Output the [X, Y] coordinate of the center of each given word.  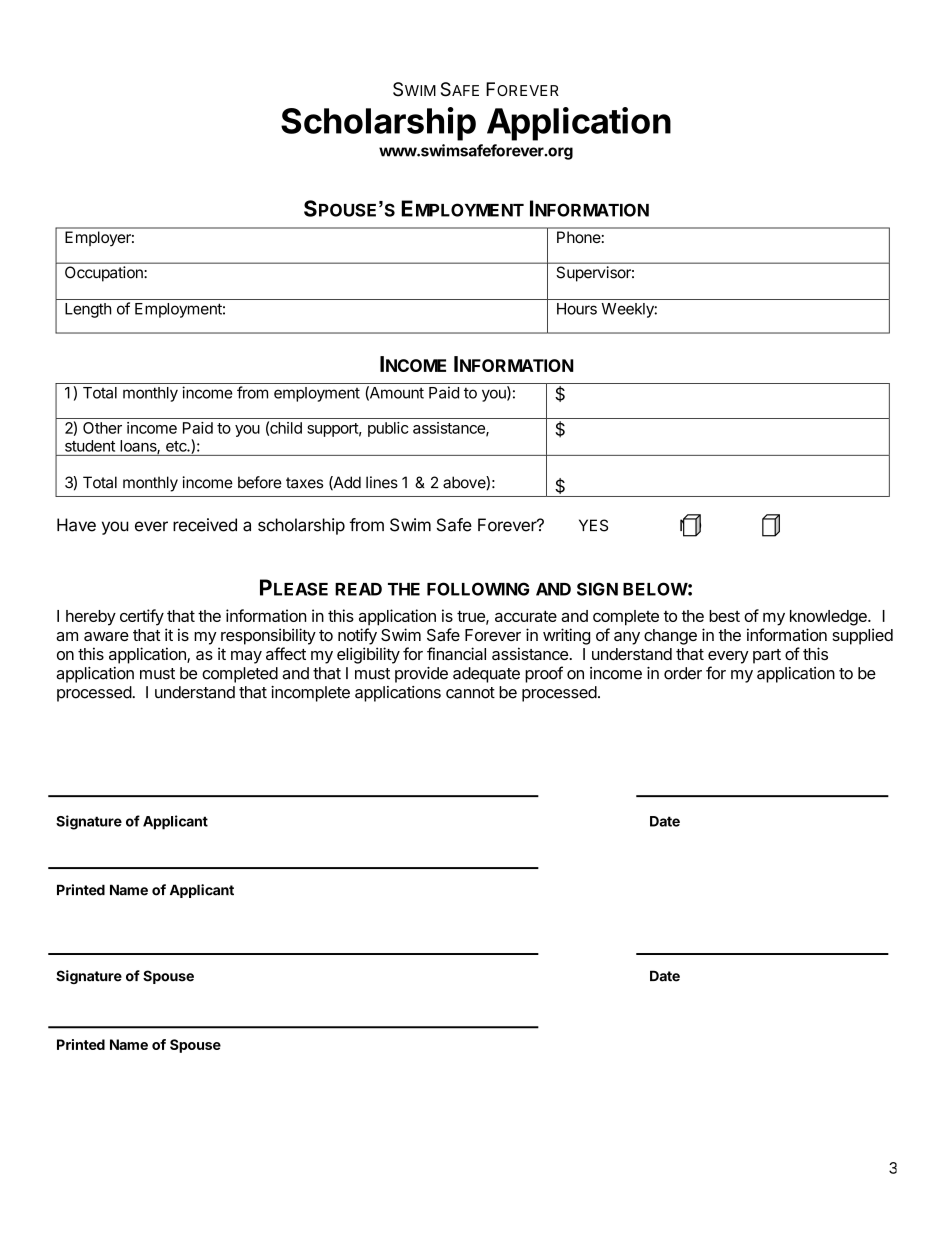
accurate [526, 616]
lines [382, 482]
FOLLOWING [478, 589]
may [246, 657]
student [90, 446]
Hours [577, 309]
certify [142, 617]
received [205, 525]
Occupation [104, 273]
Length [88, 310]
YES [593, 525]
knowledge [829, 618]
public [388, 429]
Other [102, 428]
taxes [304, 483]
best [724, 616]
